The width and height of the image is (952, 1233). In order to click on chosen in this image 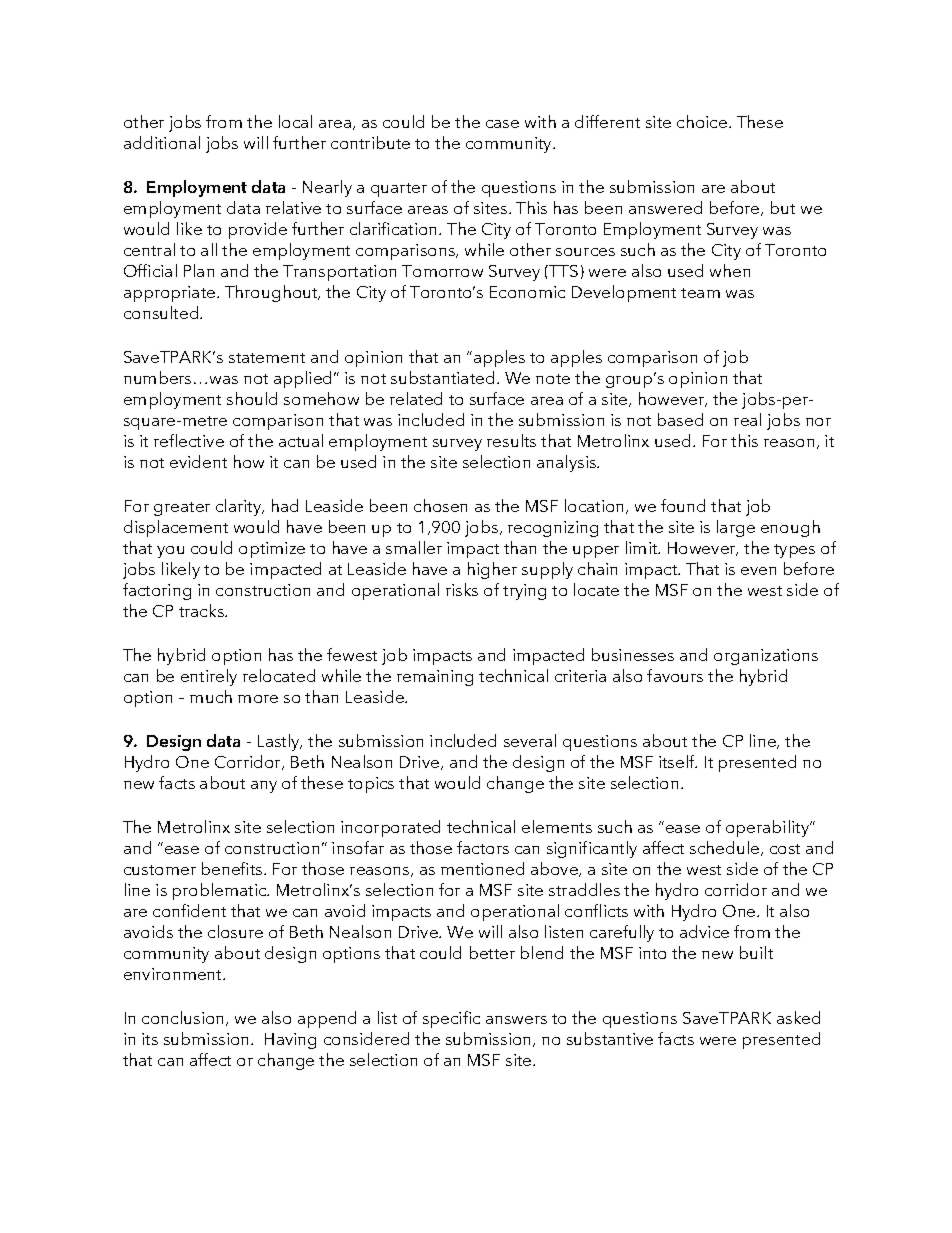, I will do `click(440, 505)`.
